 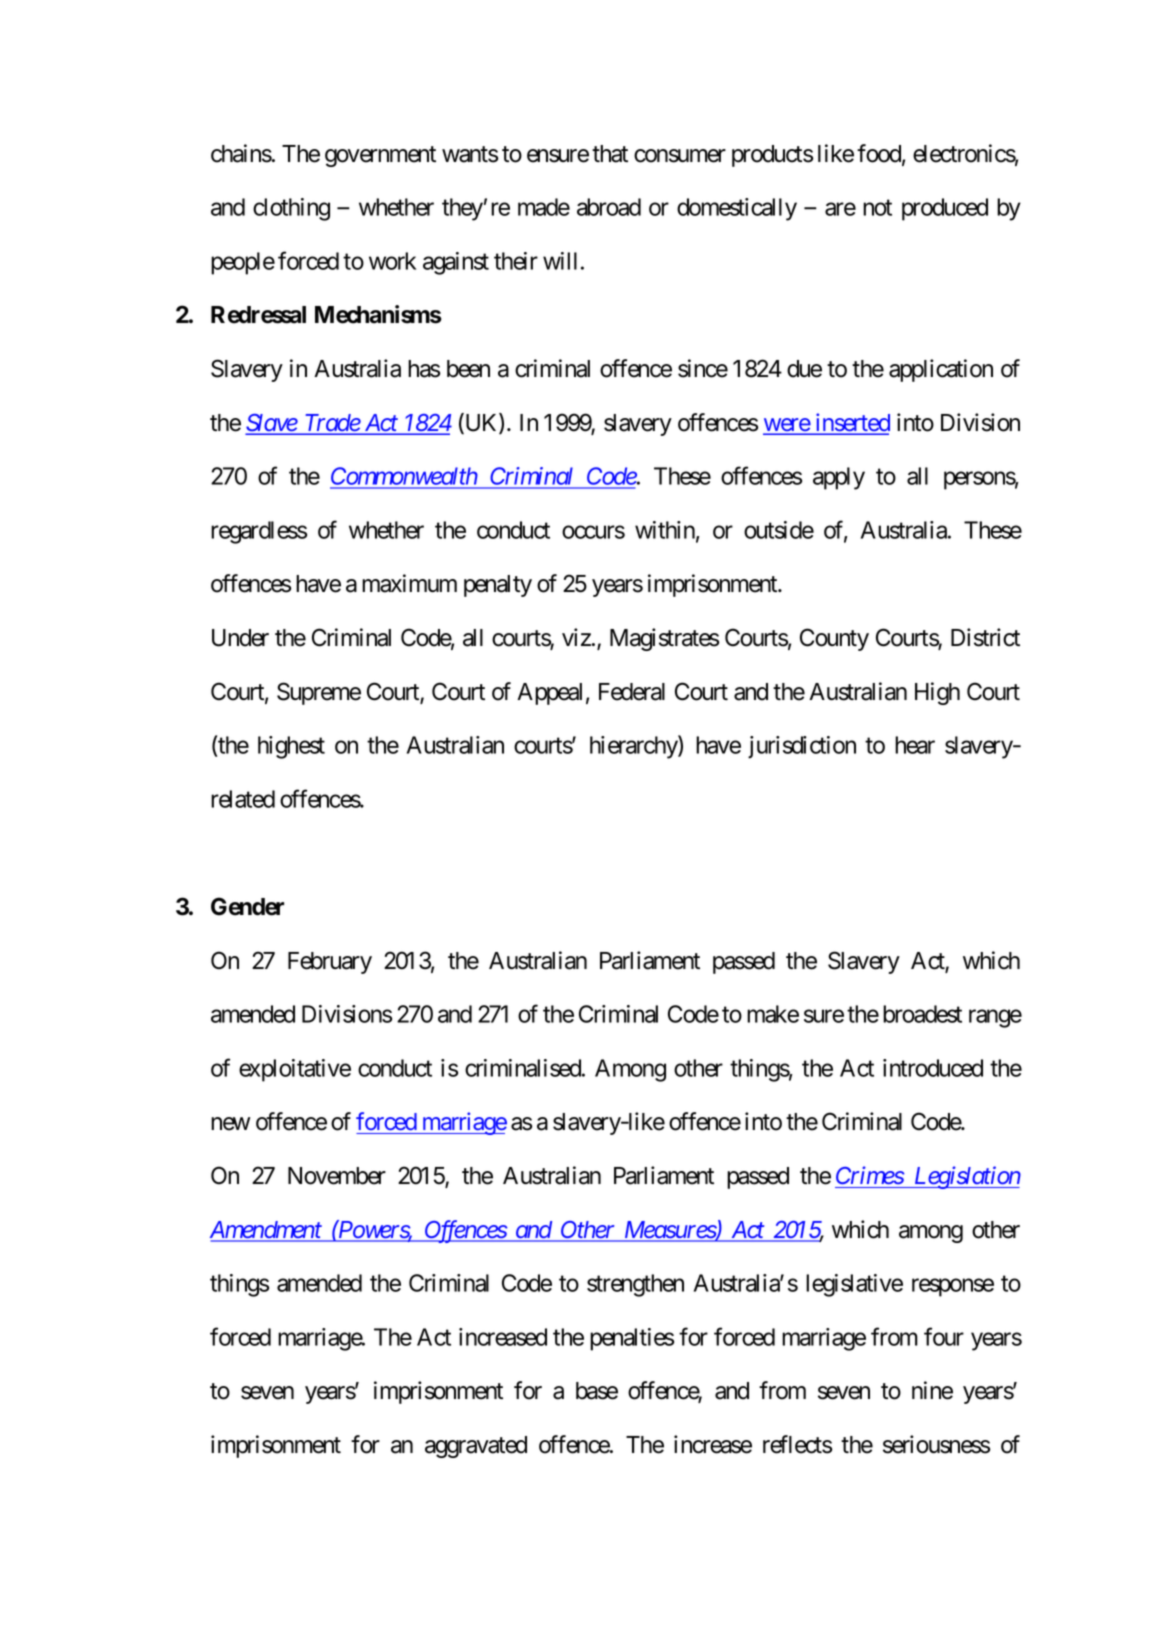 What do you see at coordinates (609, 207) in the screenshot?
I see `abroad` at bounding box center [609, 207].
